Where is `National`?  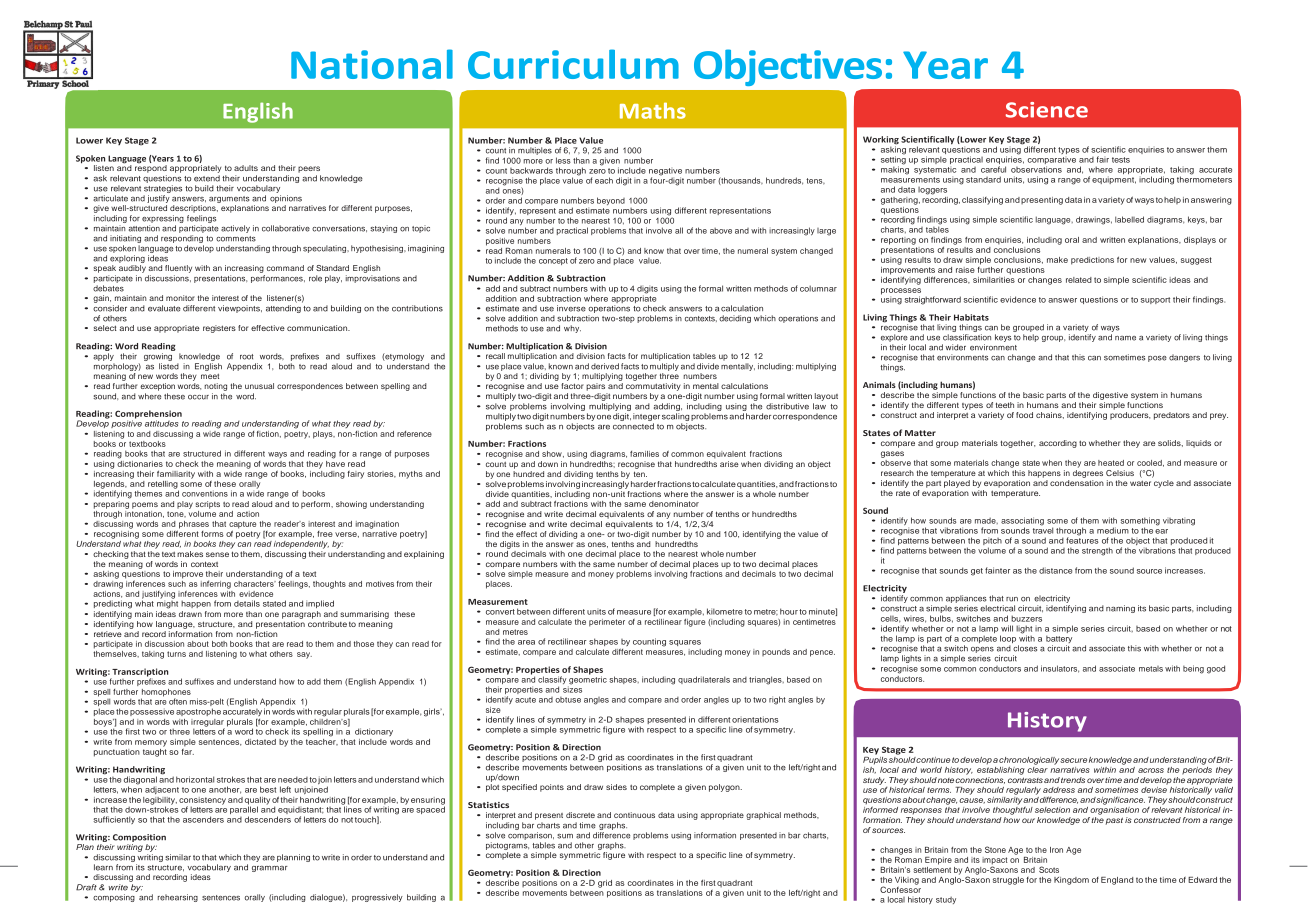
National is located at coordinates (372, 64).
